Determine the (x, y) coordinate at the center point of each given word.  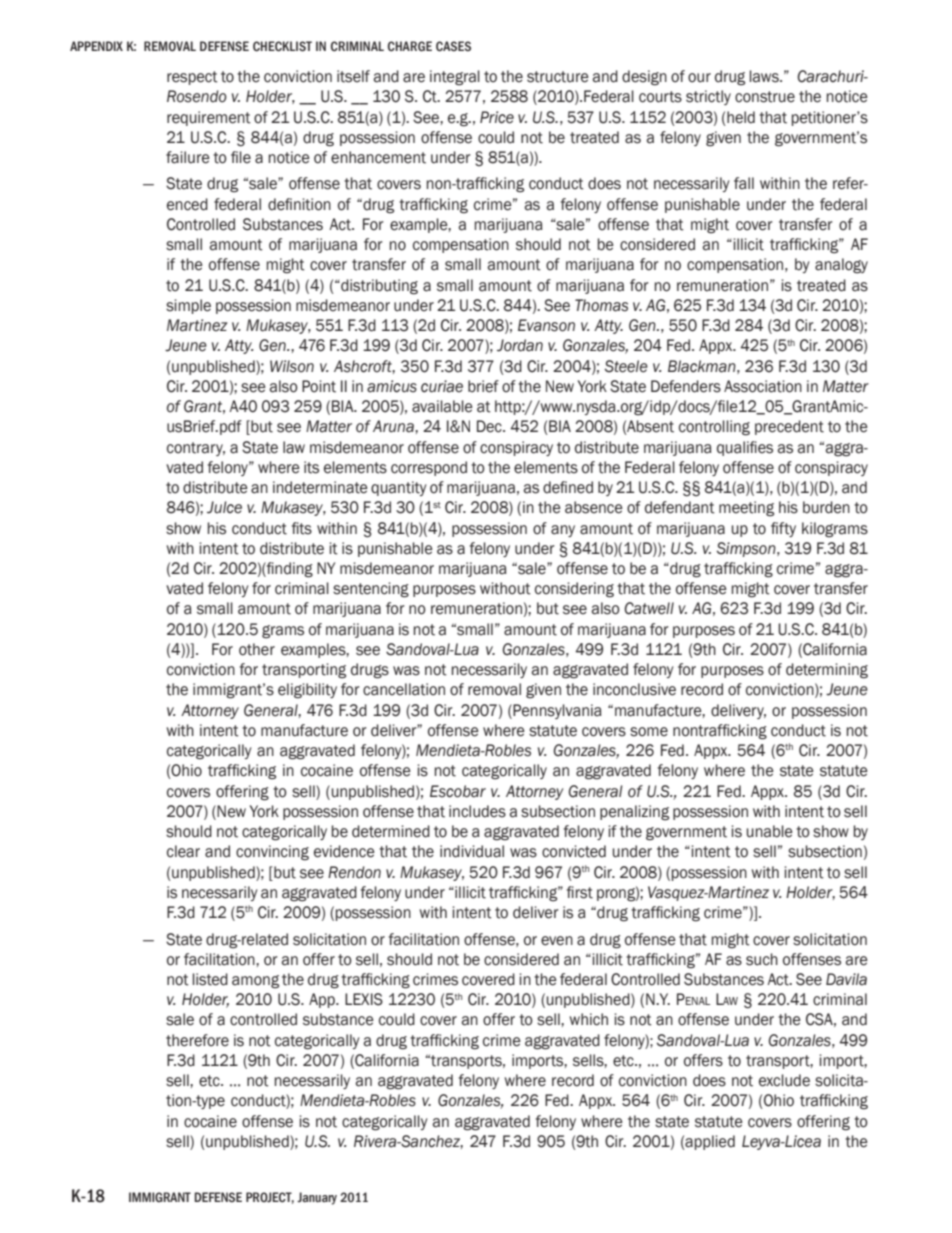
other (257, 649)
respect (192, 78)
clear (183, 851)
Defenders (686, 386)
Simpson (747, 549)
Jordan (520, 345)
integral (455, 78)
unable (770, 831)
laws (765, 76)
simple (188, 306)
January (317, 1198)
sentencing (371, 590)
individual (472, 851)
